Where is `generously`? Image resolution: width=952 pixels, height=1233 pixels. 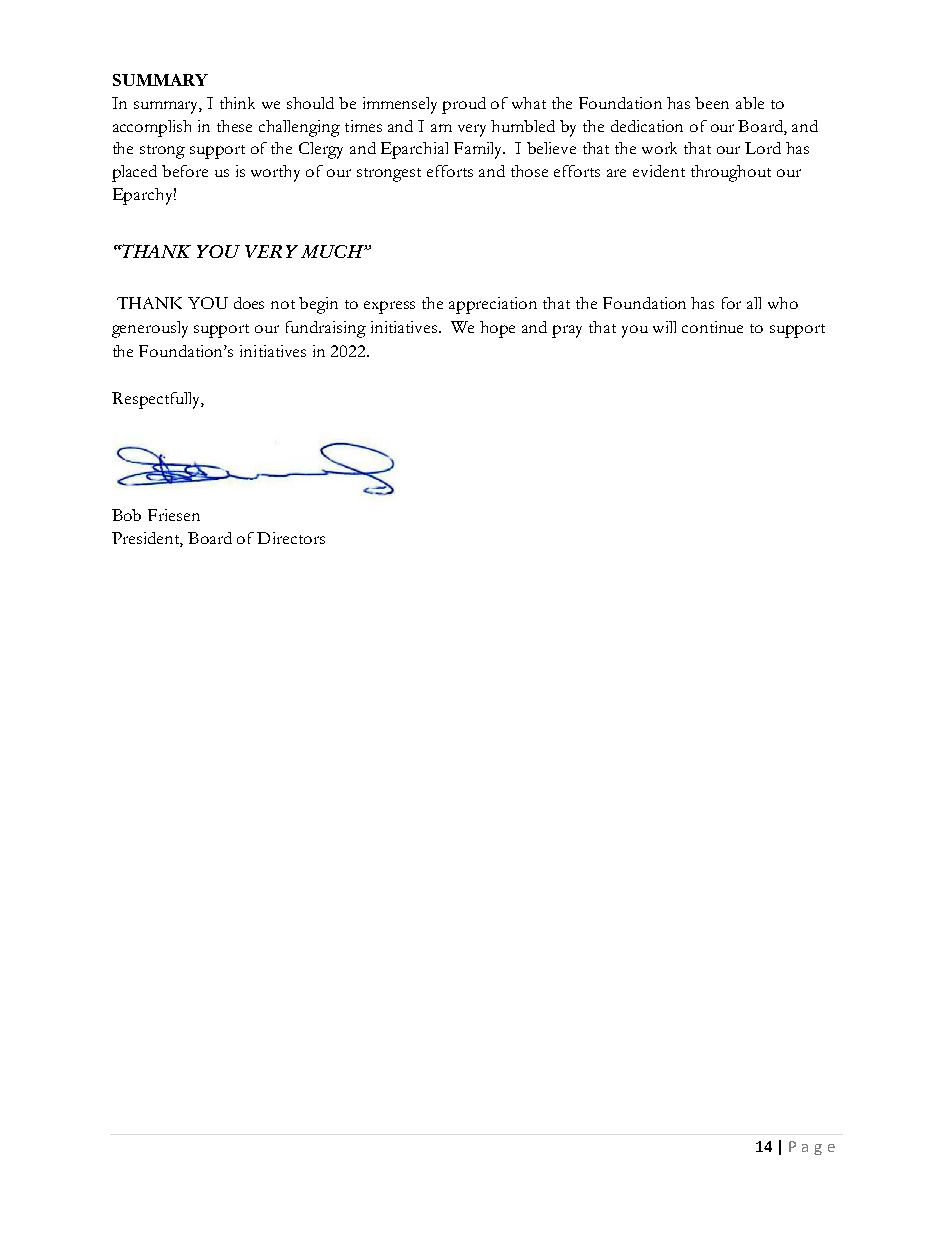 generously is located at coordinates (150, 329).
